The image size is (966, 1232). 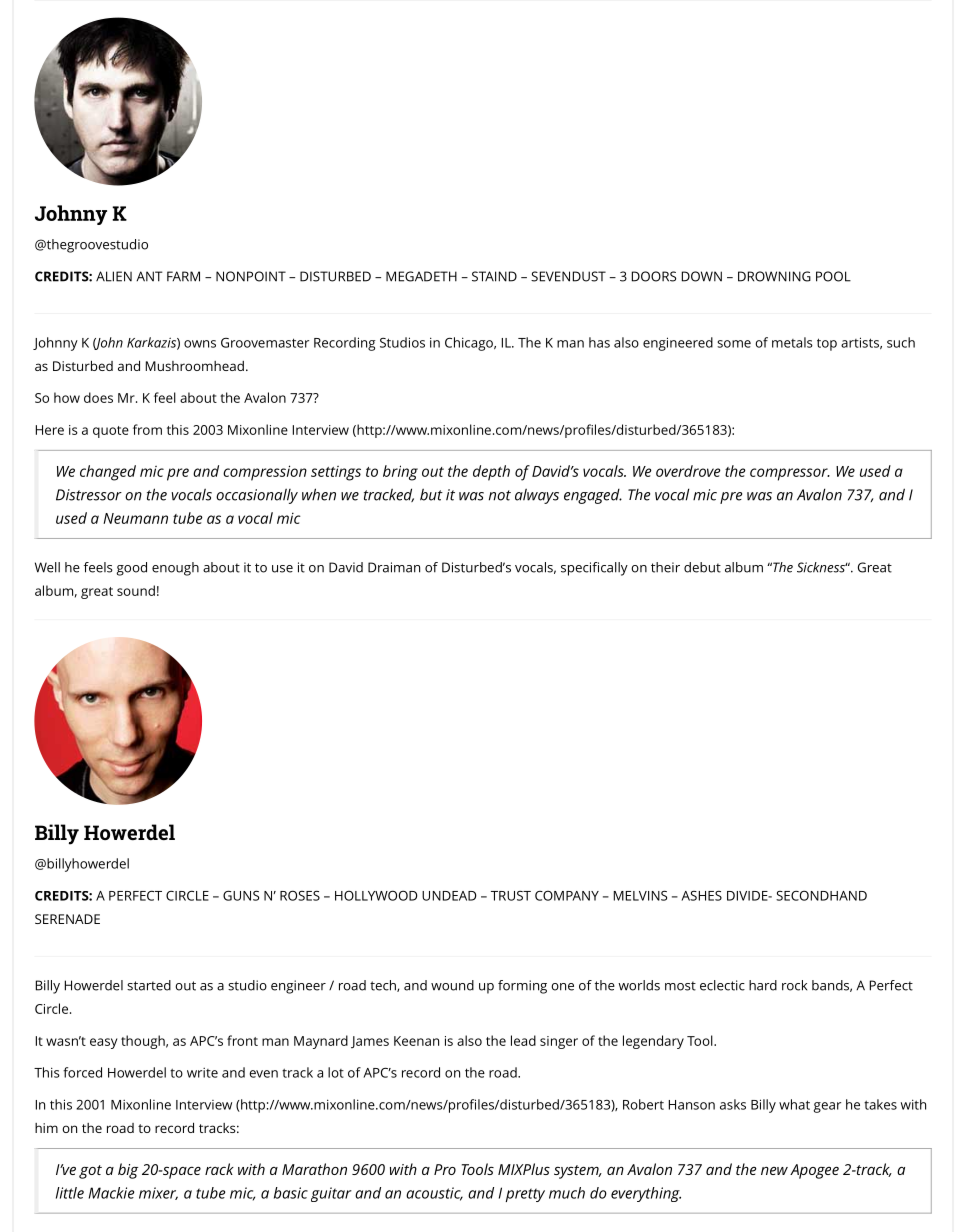 What do you see at coordinates (136, 590) in the page?
I see `sound` at bounding box center [136, 590].
